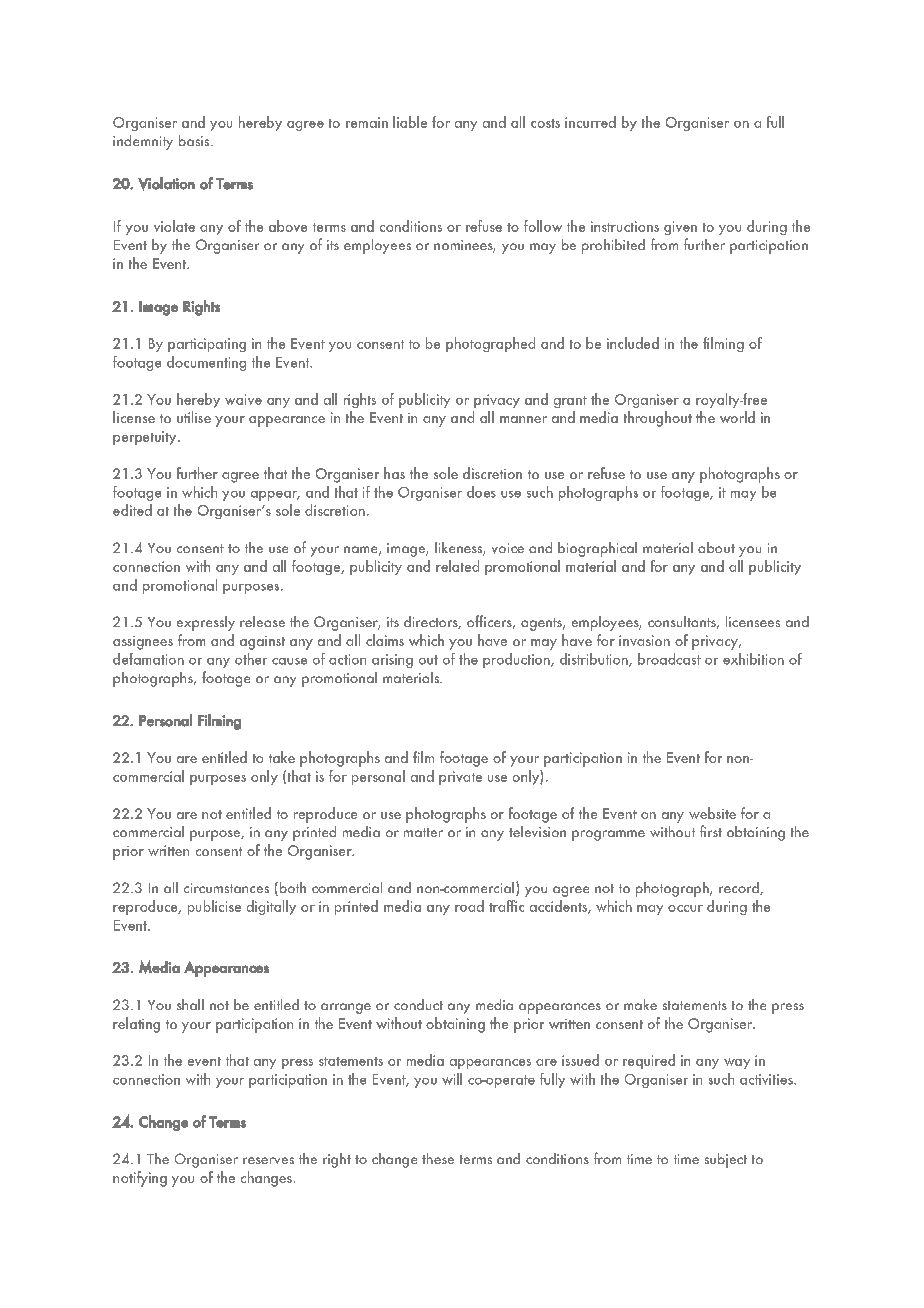 This screenshot has width=924, height=1308. What do you see at coordinates (214, 907) in the screenshot?
I see `publicise` at bounding box center [214, 907].
